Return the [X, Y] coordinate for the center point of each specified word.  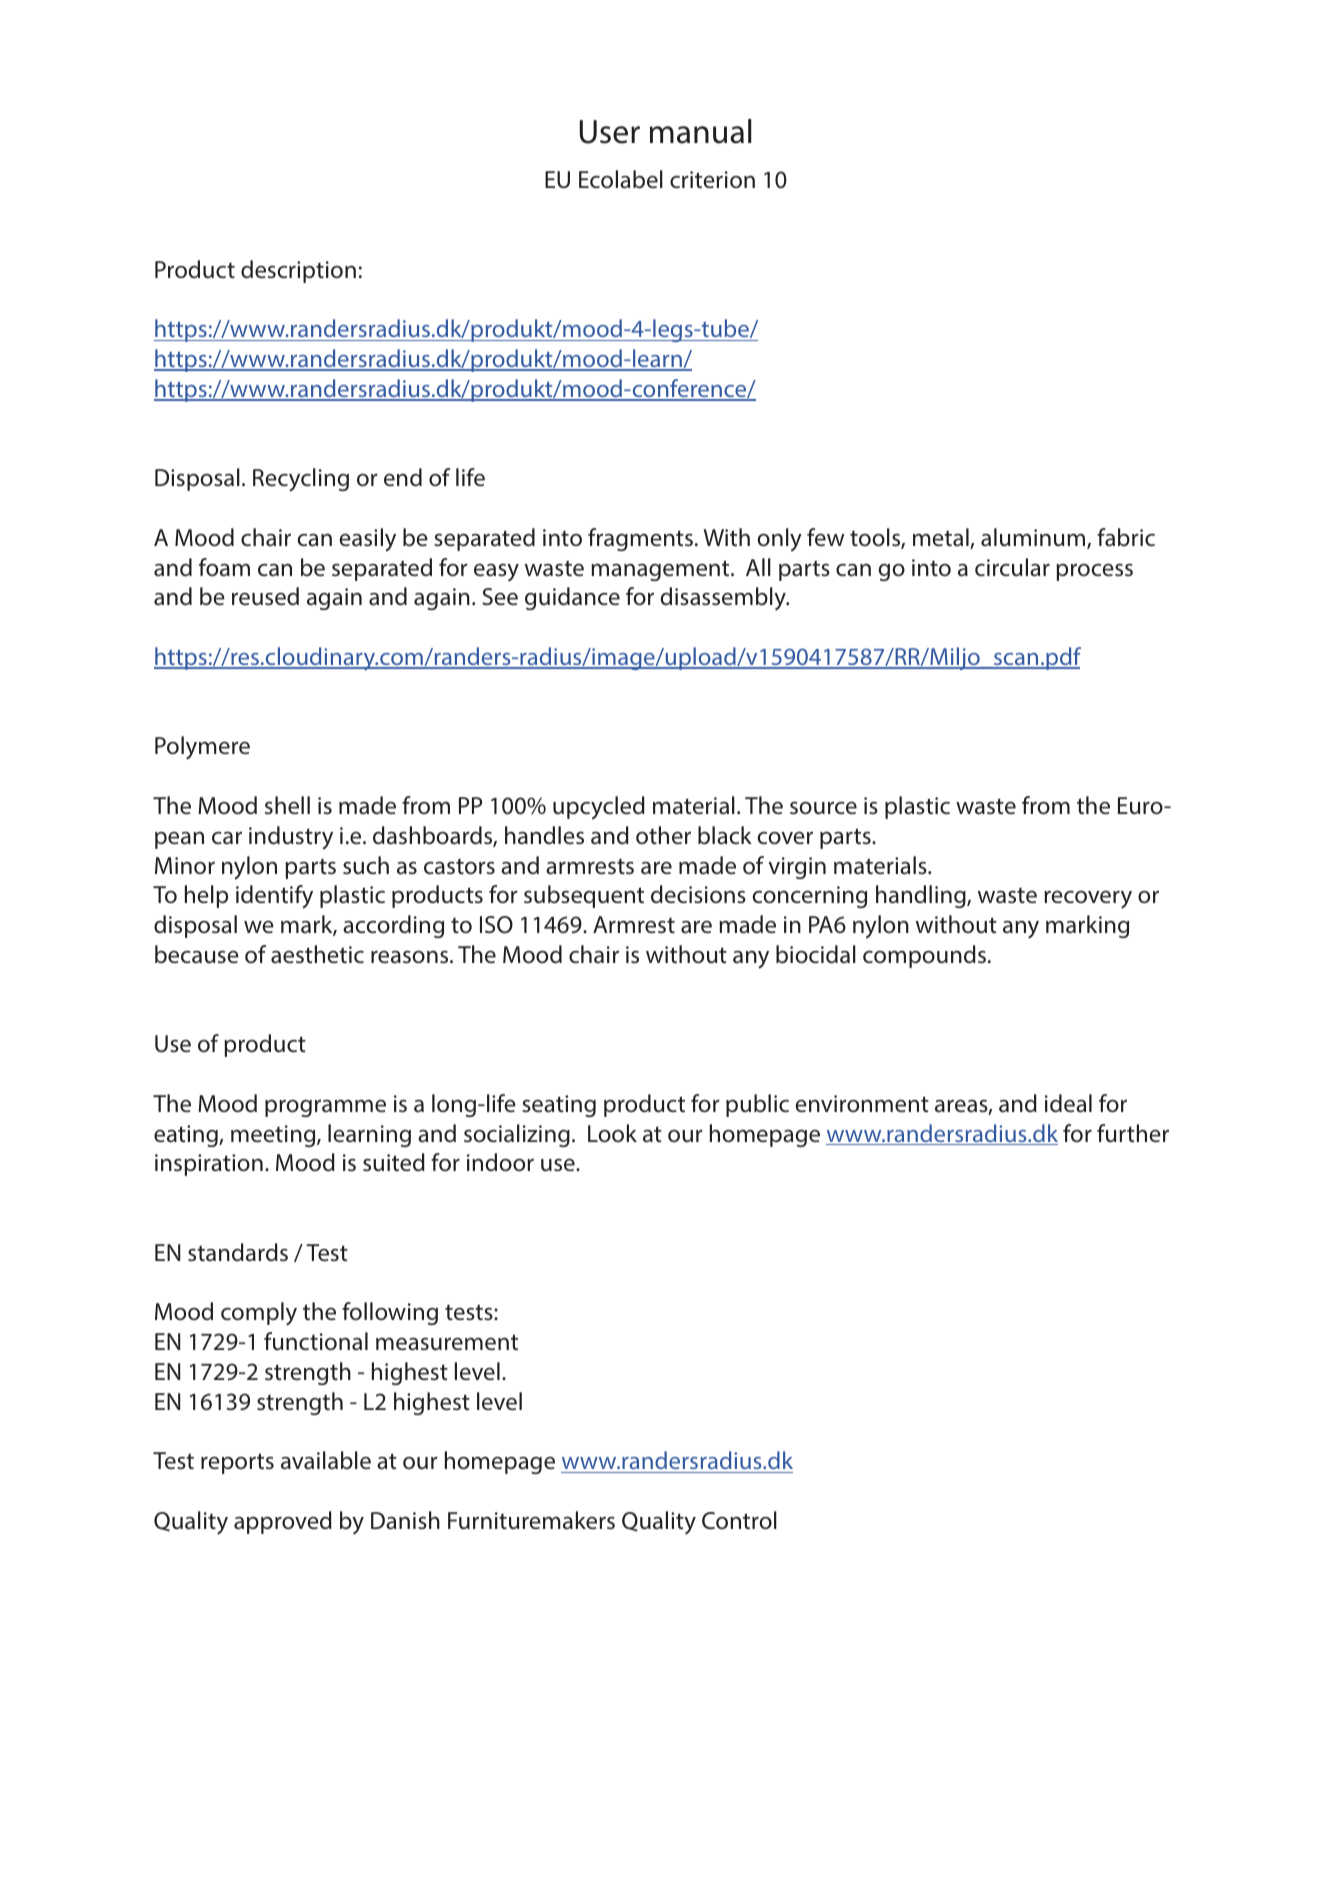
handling [922, 896]
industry [291, 838]
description [298, 271]
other [663, 835]
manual [700, 131]
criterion [712, 179]
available [326, 1460]
